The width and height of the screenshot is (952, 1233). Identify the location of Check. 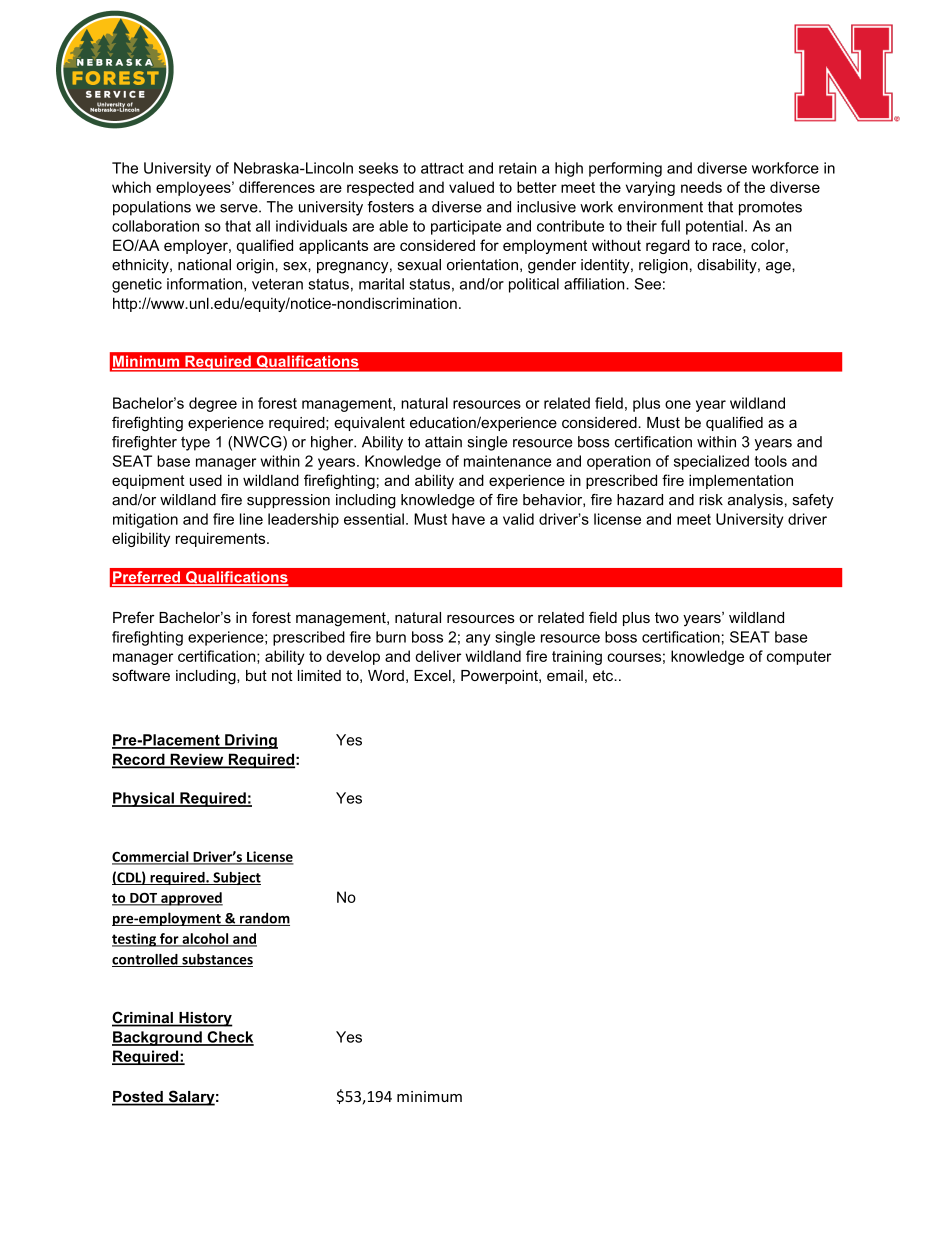
(229, 1038).
